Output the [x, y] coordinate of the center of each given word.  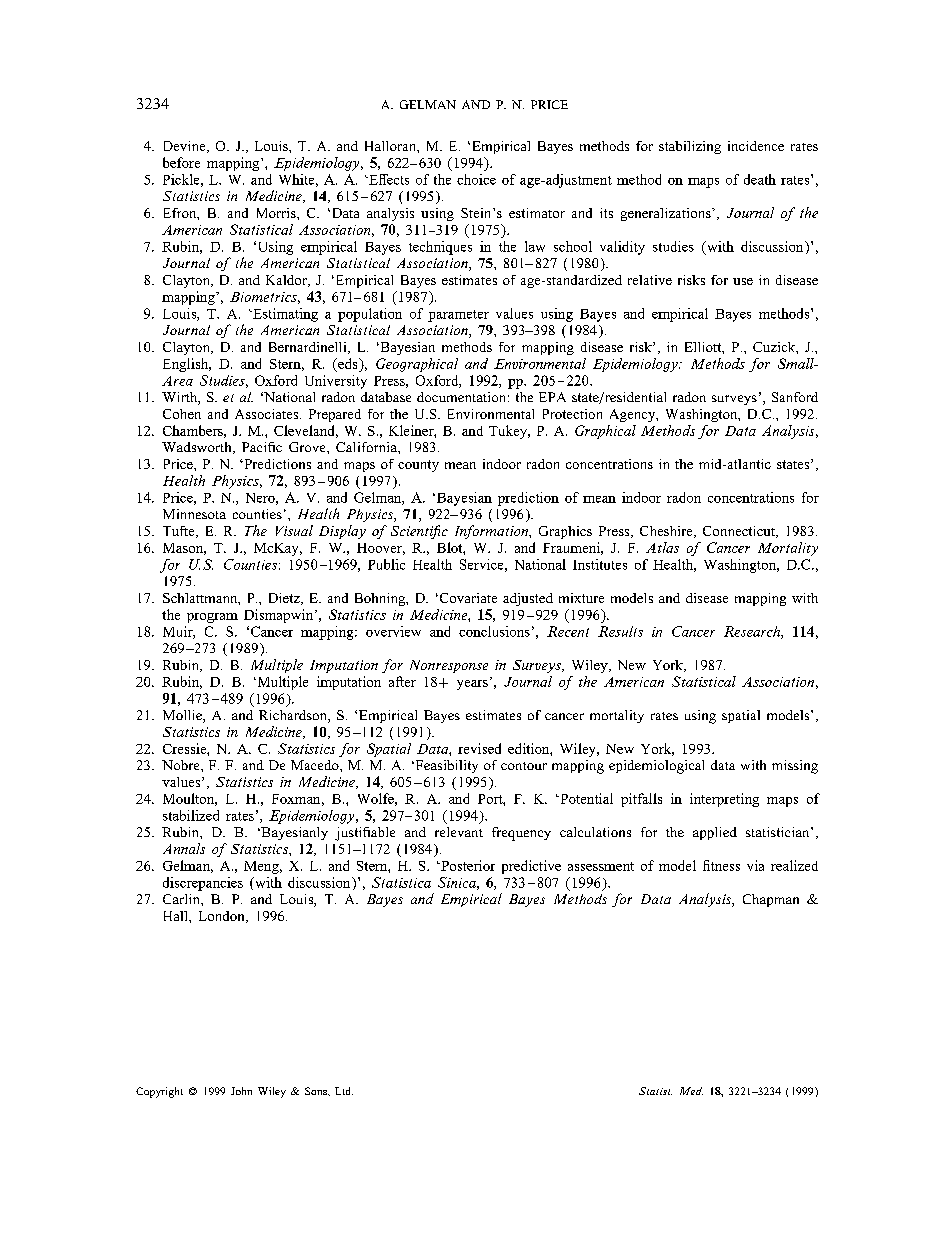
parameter [458, 316]
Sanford [795, 397]
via [755, 865]
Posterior [467, 865]
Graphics [565, 532]
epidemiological [656, 767]
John [241, 1091]
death [760, 179]
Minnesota [194, 514]
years [472, 685]
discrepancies [203, 884]
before [181, 162]
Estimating [284, 315]
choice [476, 179]
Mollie [183, 716]
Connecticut [740, 532]
